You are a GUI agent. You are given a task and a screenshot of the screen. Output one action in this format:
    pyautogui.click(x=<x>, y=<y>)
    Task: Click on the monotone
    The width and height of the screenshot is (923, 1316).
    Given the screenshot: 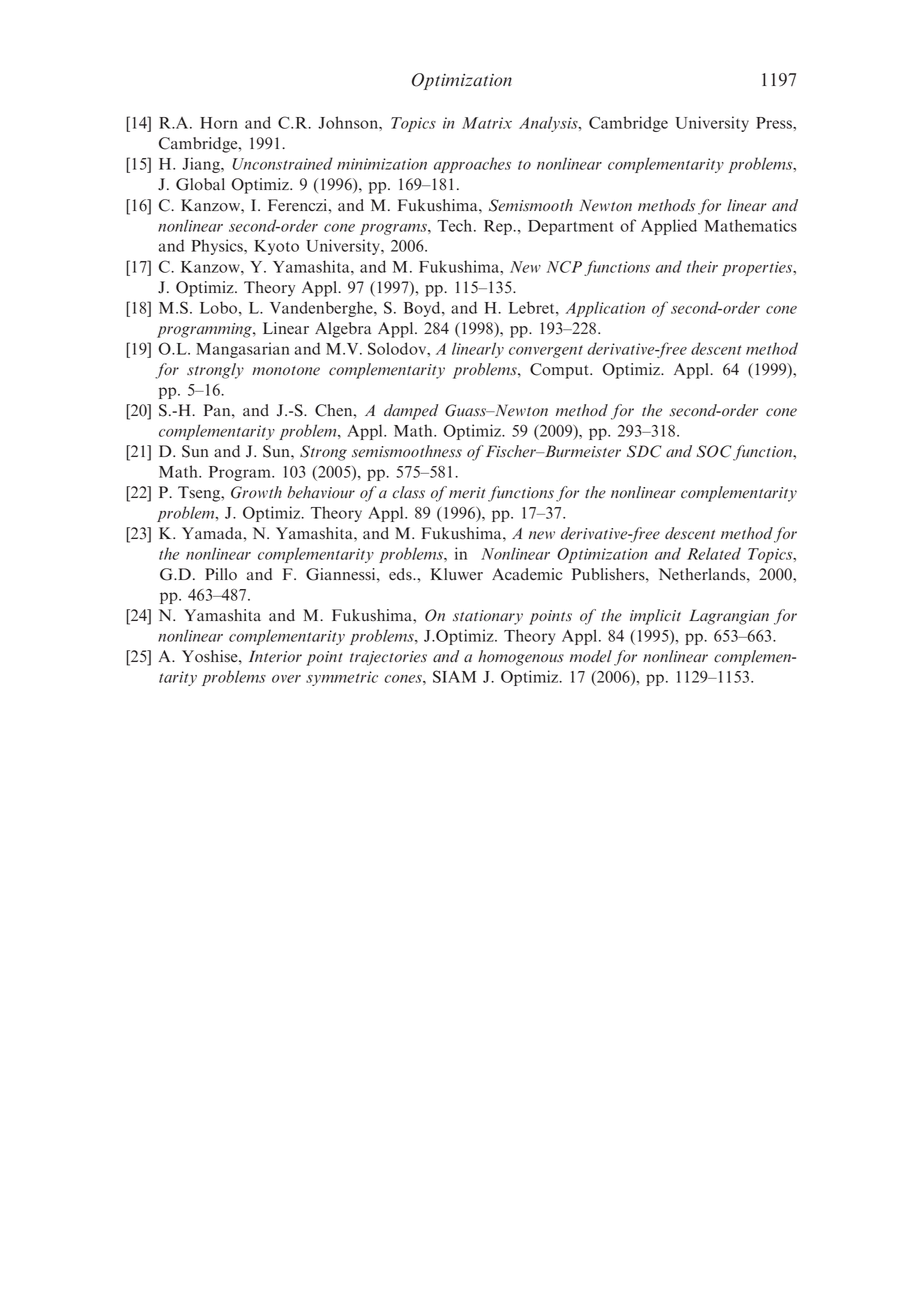 What is the action you would take?
    pyautogui.click(x=286, y=371)
